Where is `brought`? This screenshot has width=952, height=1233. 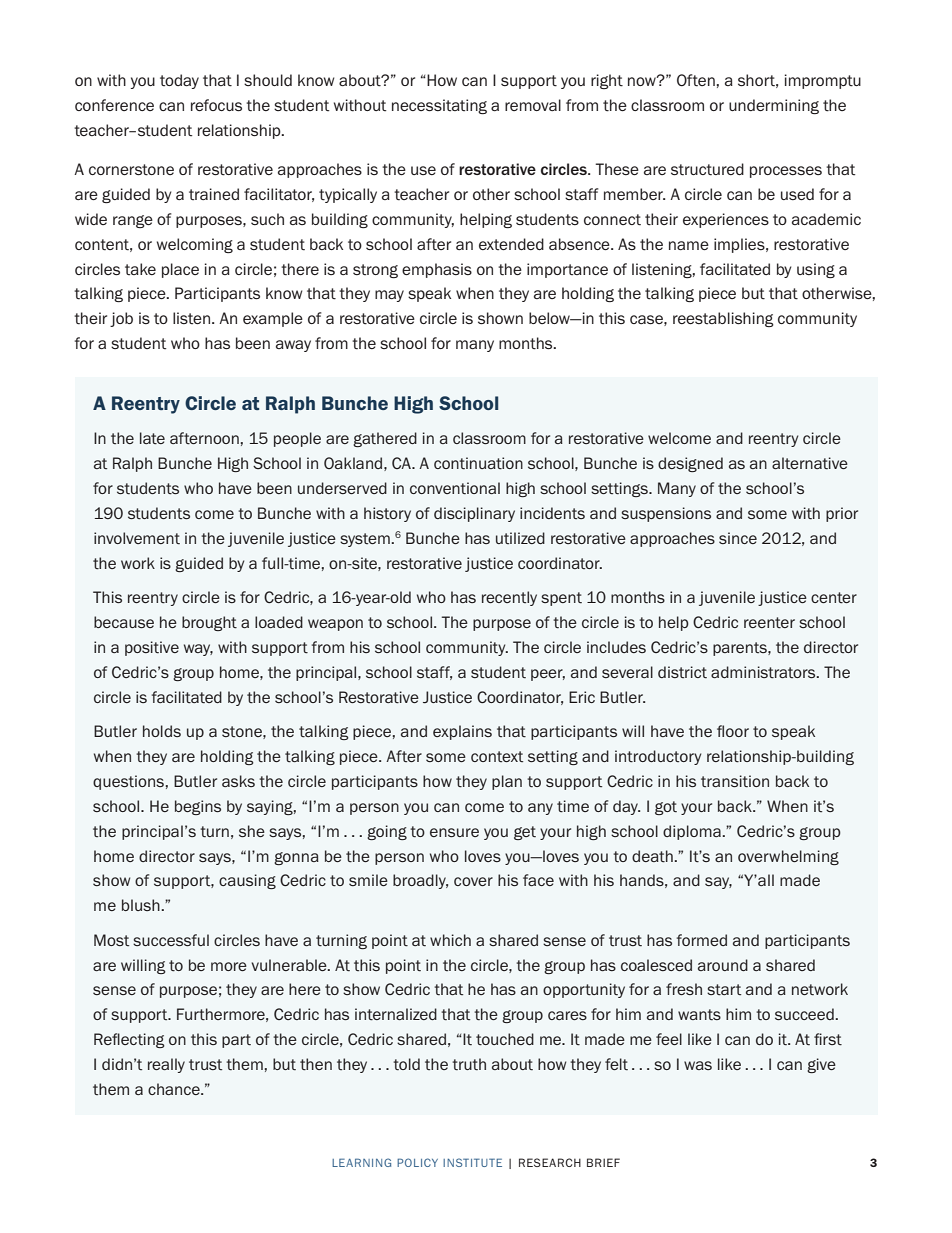 brought is located at coordinates (209, 623).
